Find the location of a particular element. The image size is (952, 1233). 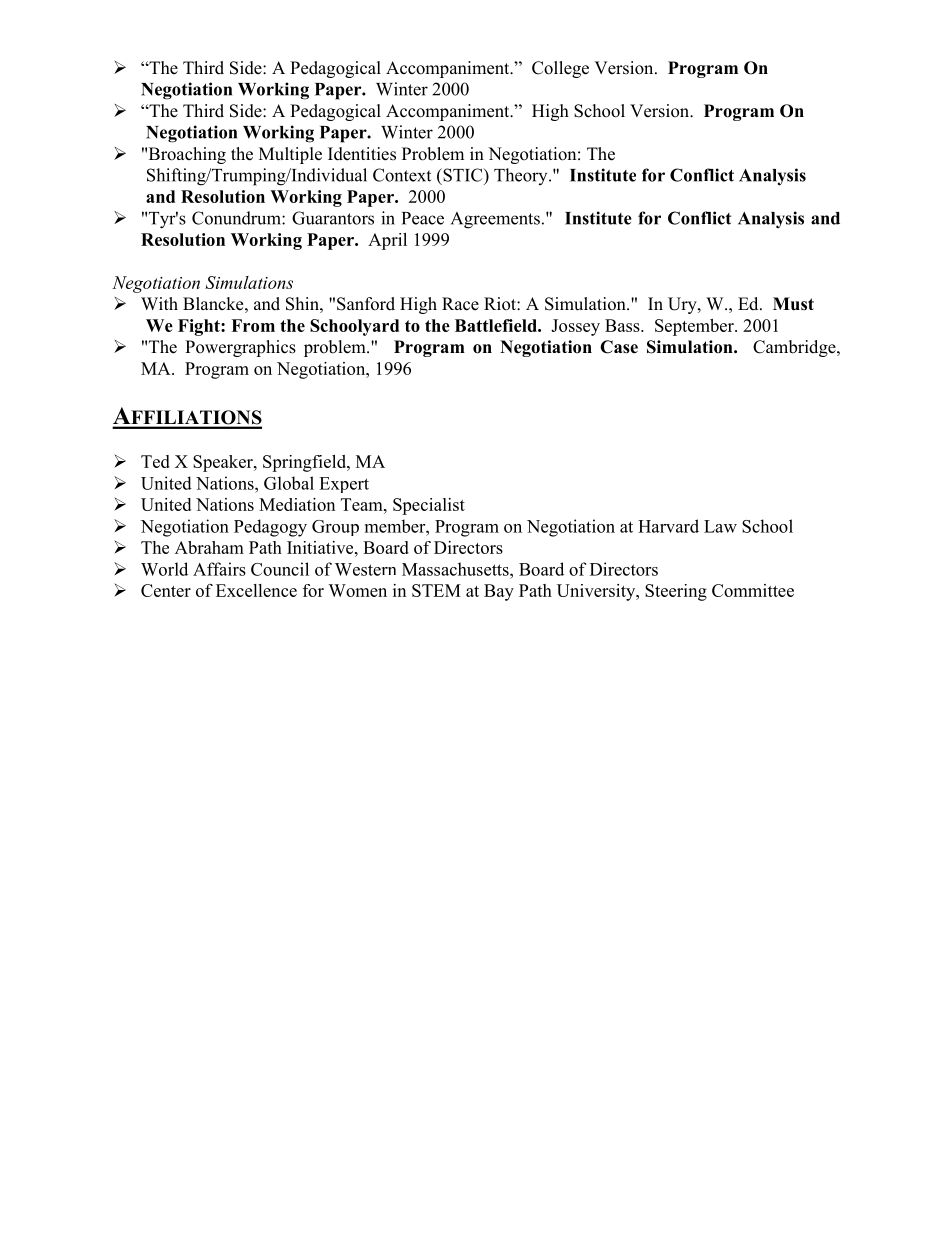

Multiple is located at coordinates (290, 155).
